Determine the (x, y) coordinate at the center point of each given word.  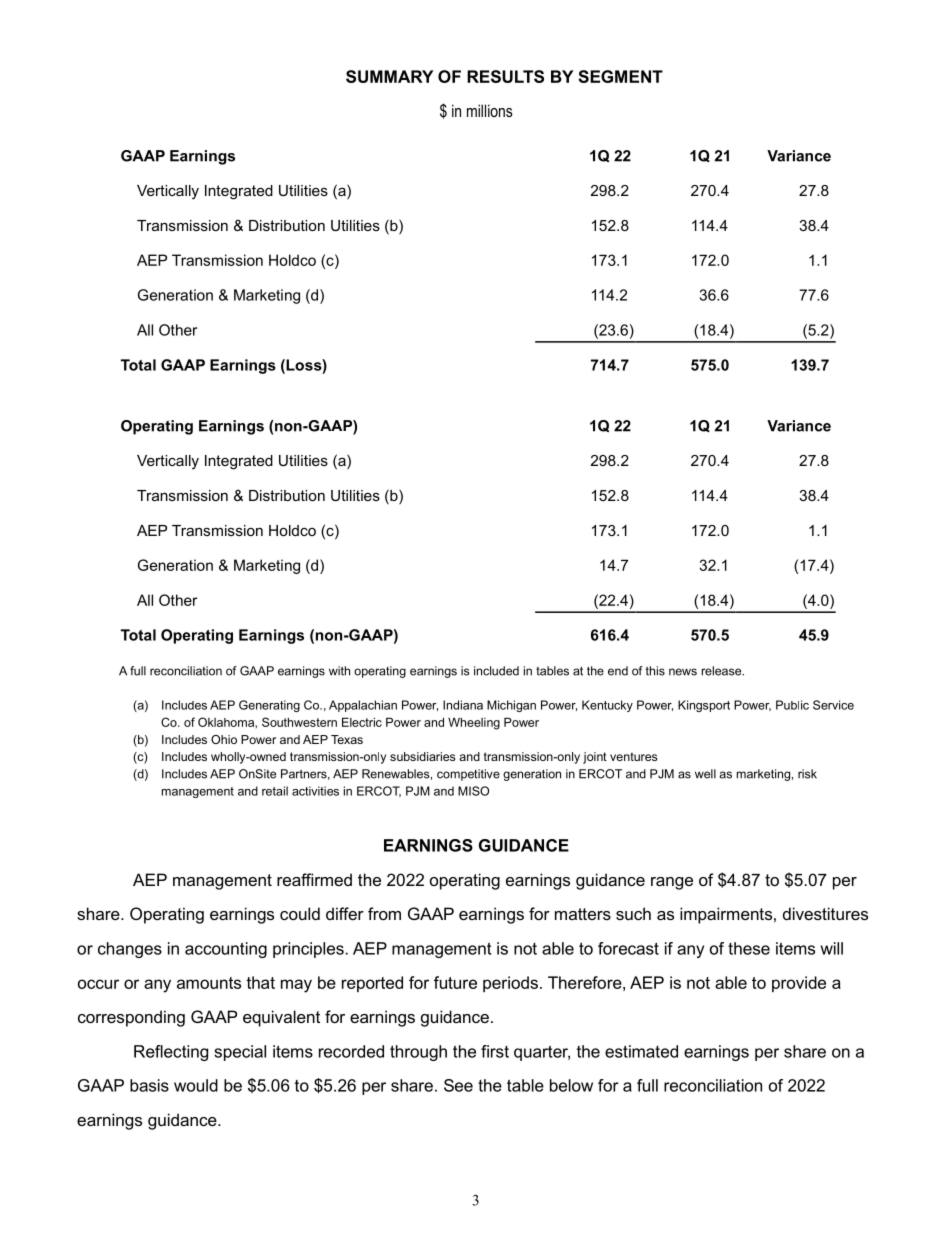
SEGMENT (620, 76)
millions (490, 110)
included (496, 671)
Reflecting (171, 1053)
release (723, 671)
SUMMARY (389, 76)
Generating (269, 706)
